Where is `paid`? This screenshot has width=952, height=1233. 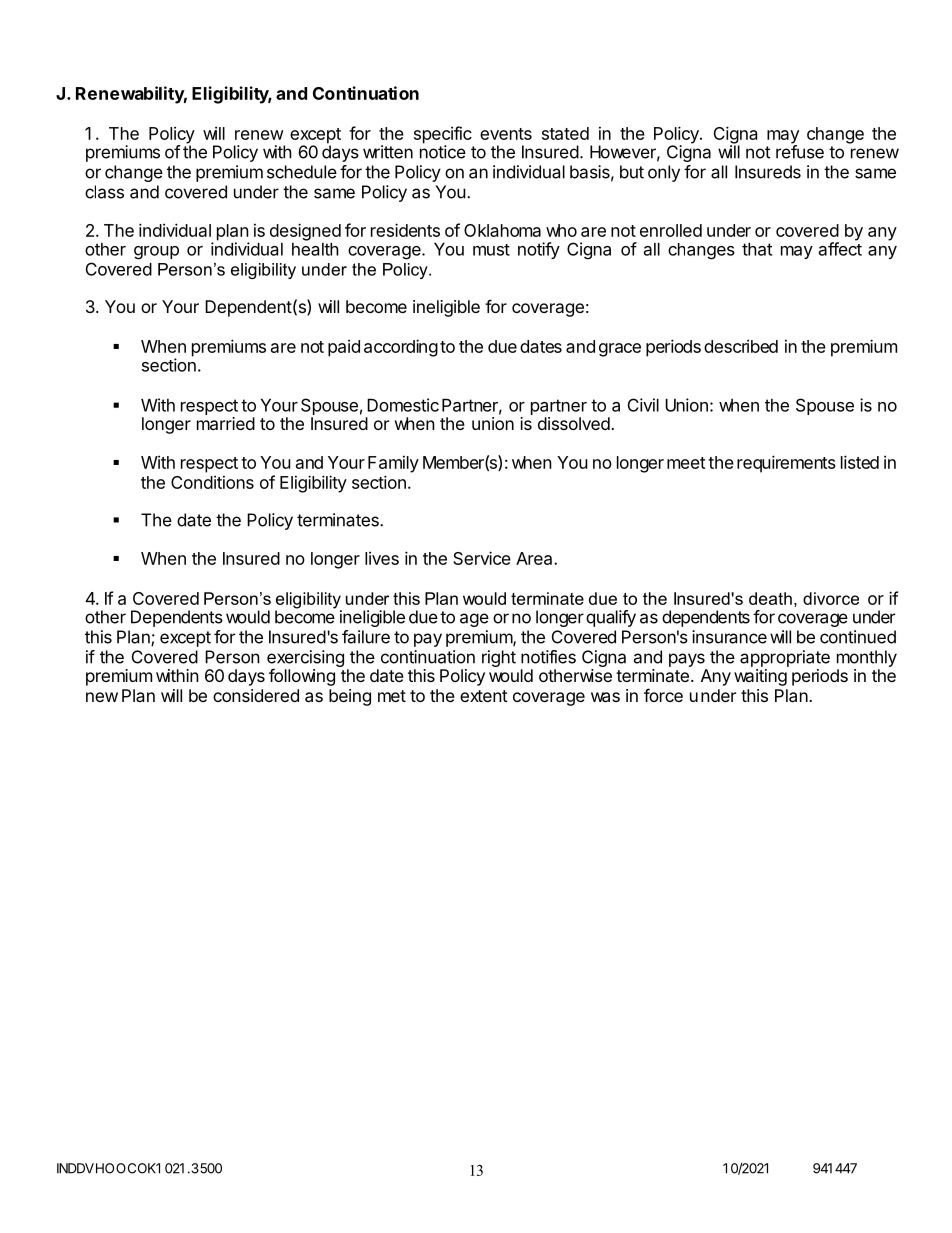 paid is located at coordinates (344, 348).
